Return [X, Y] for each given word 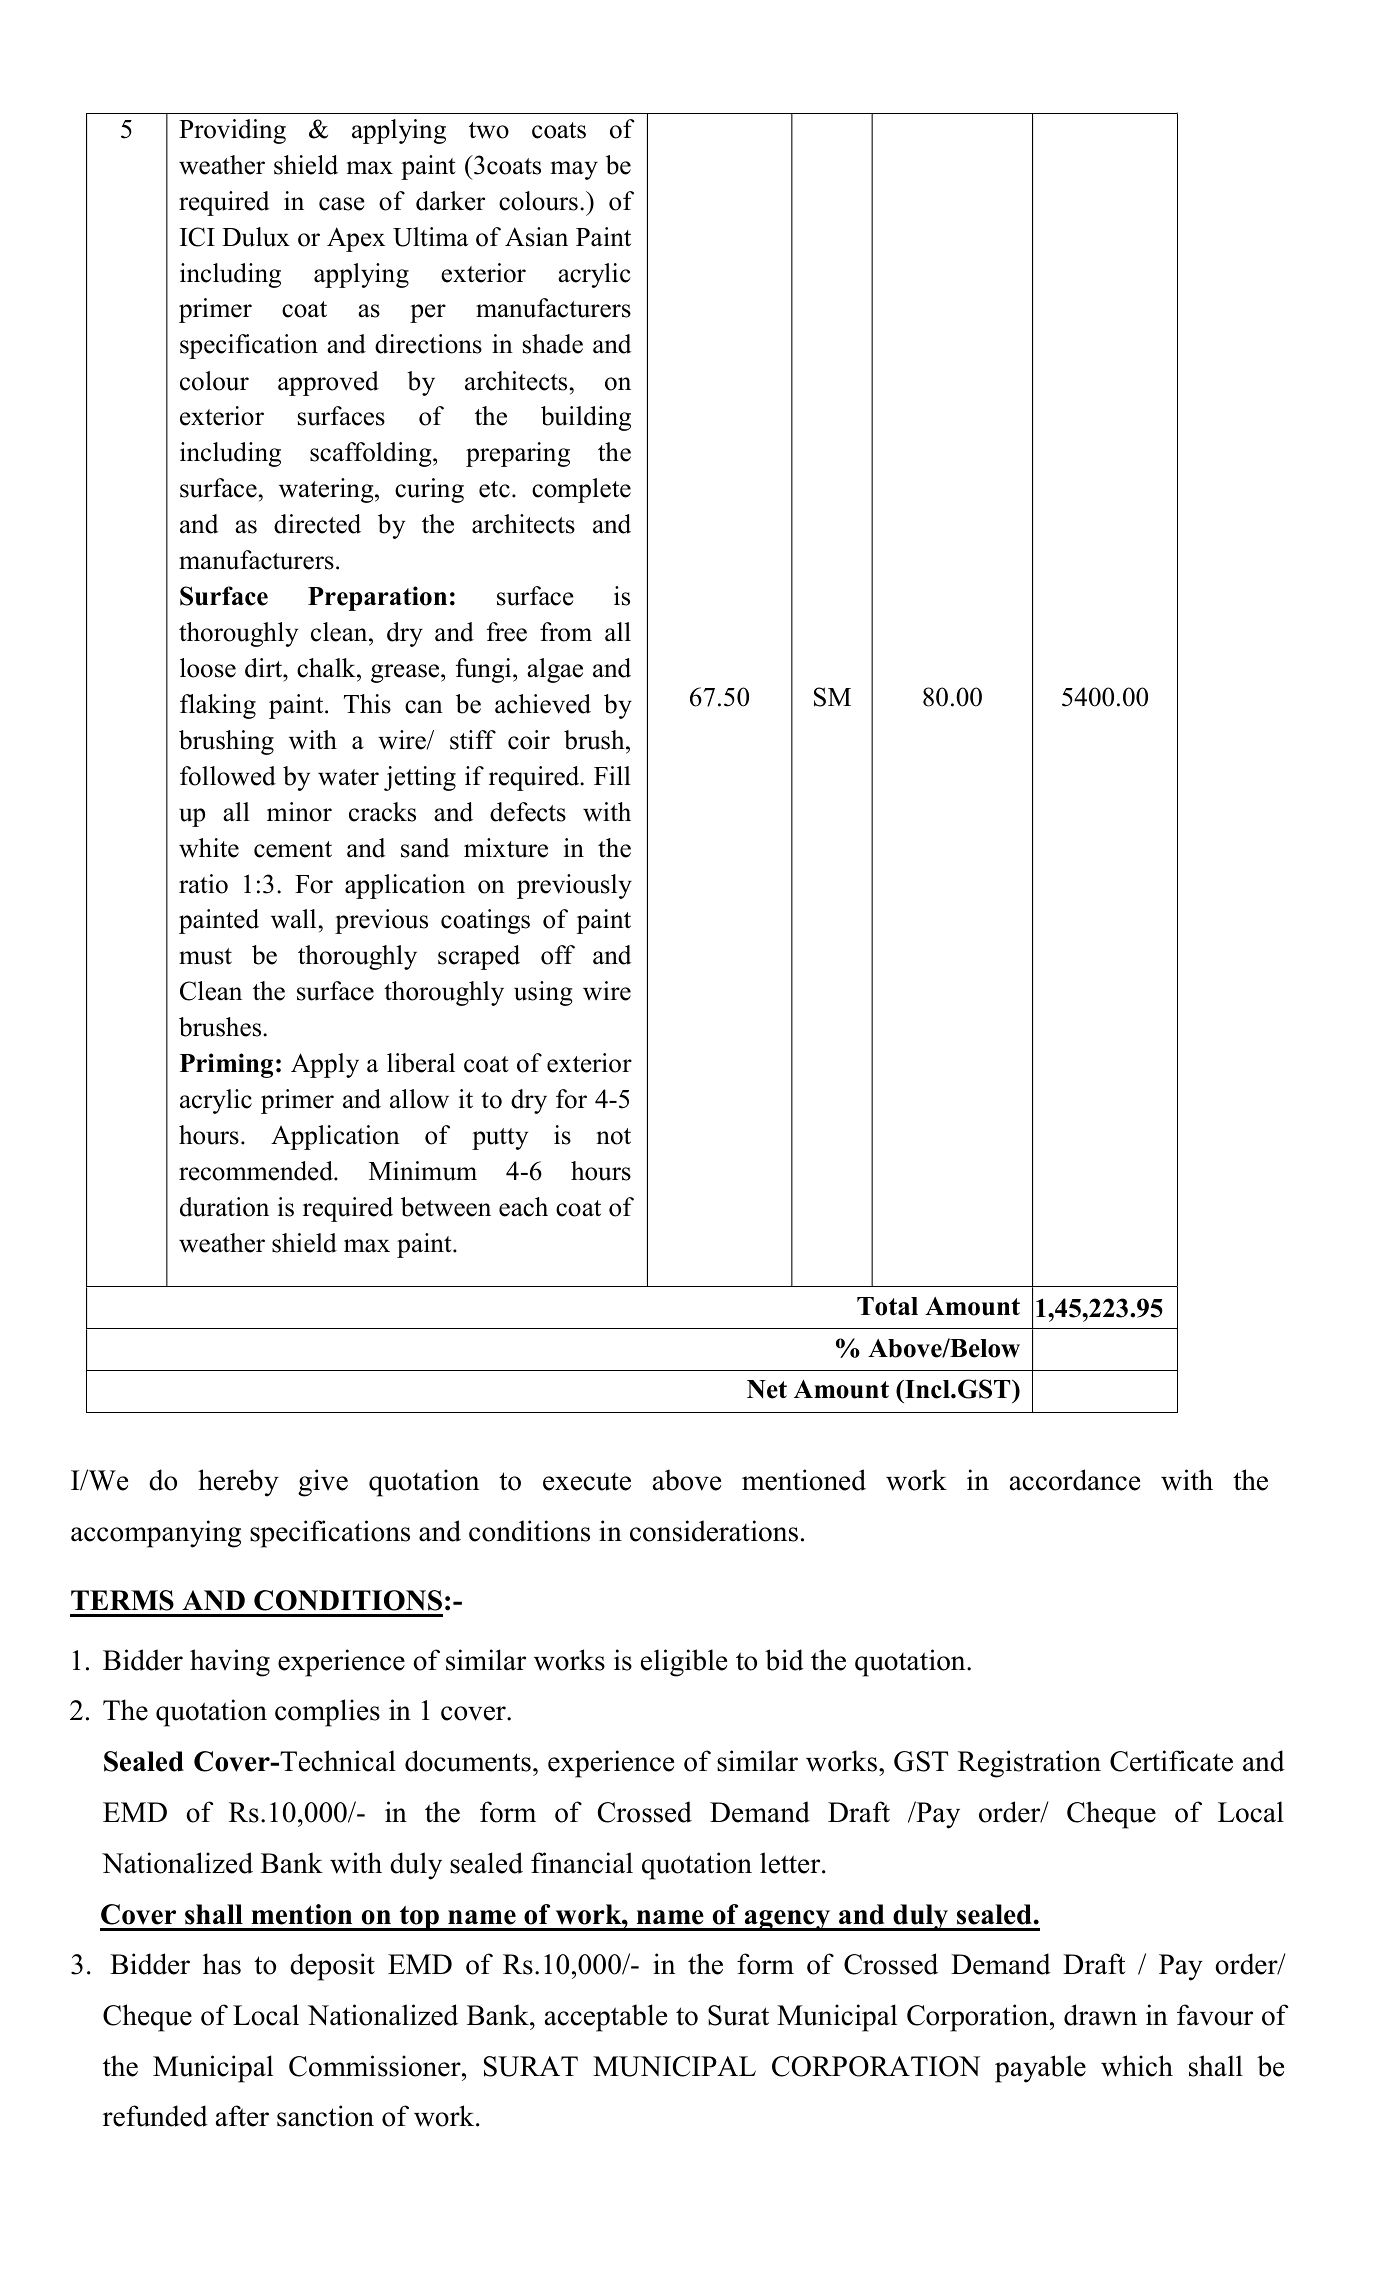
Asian [536, 237]
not [613, 1136]
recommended [257, 1171]
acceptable [606, 2018]
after [242, 2116]
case [342, 204]
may [574, 170]
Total [887, 1306]
